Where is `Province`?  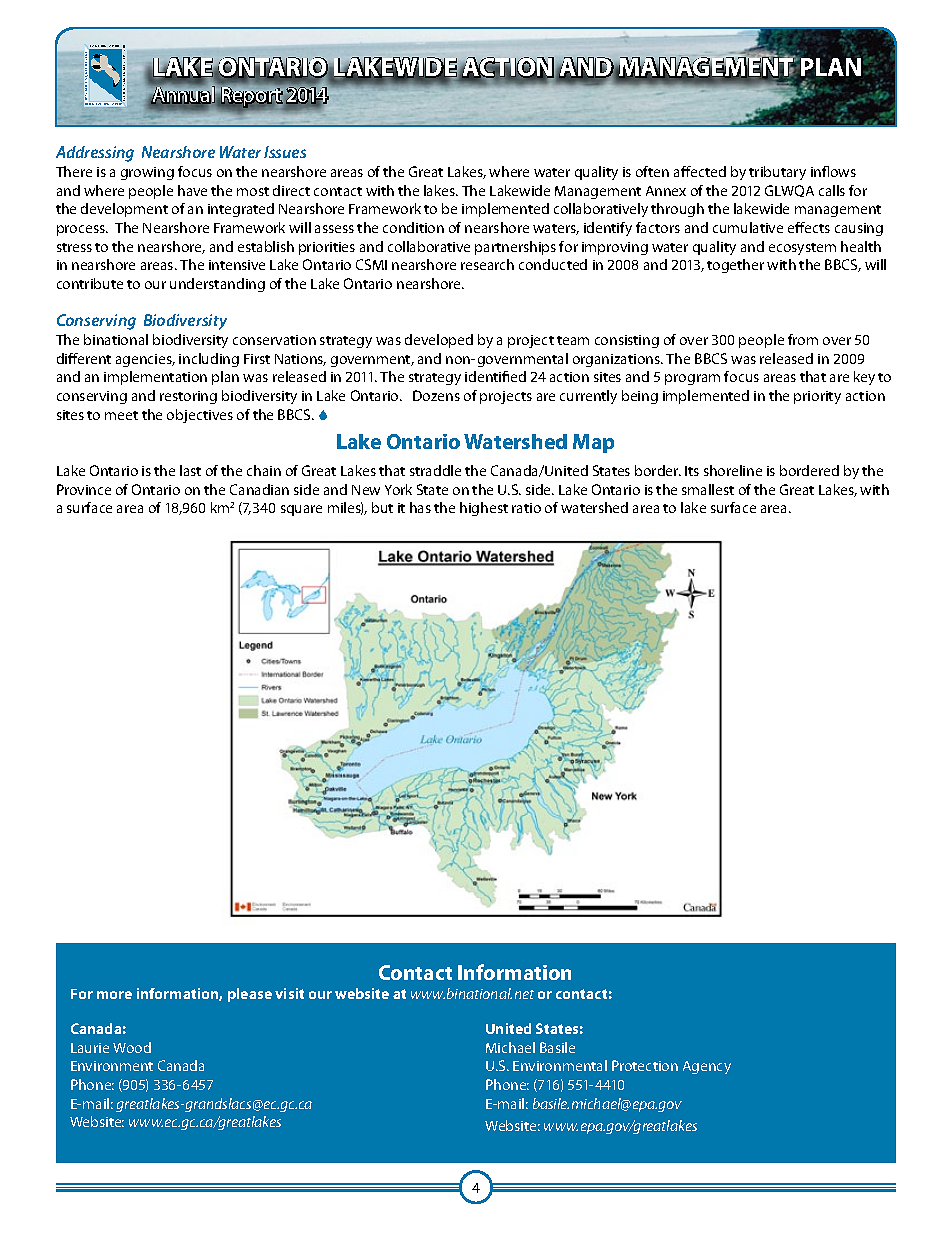
Province is located at coordinates (84, 489).
